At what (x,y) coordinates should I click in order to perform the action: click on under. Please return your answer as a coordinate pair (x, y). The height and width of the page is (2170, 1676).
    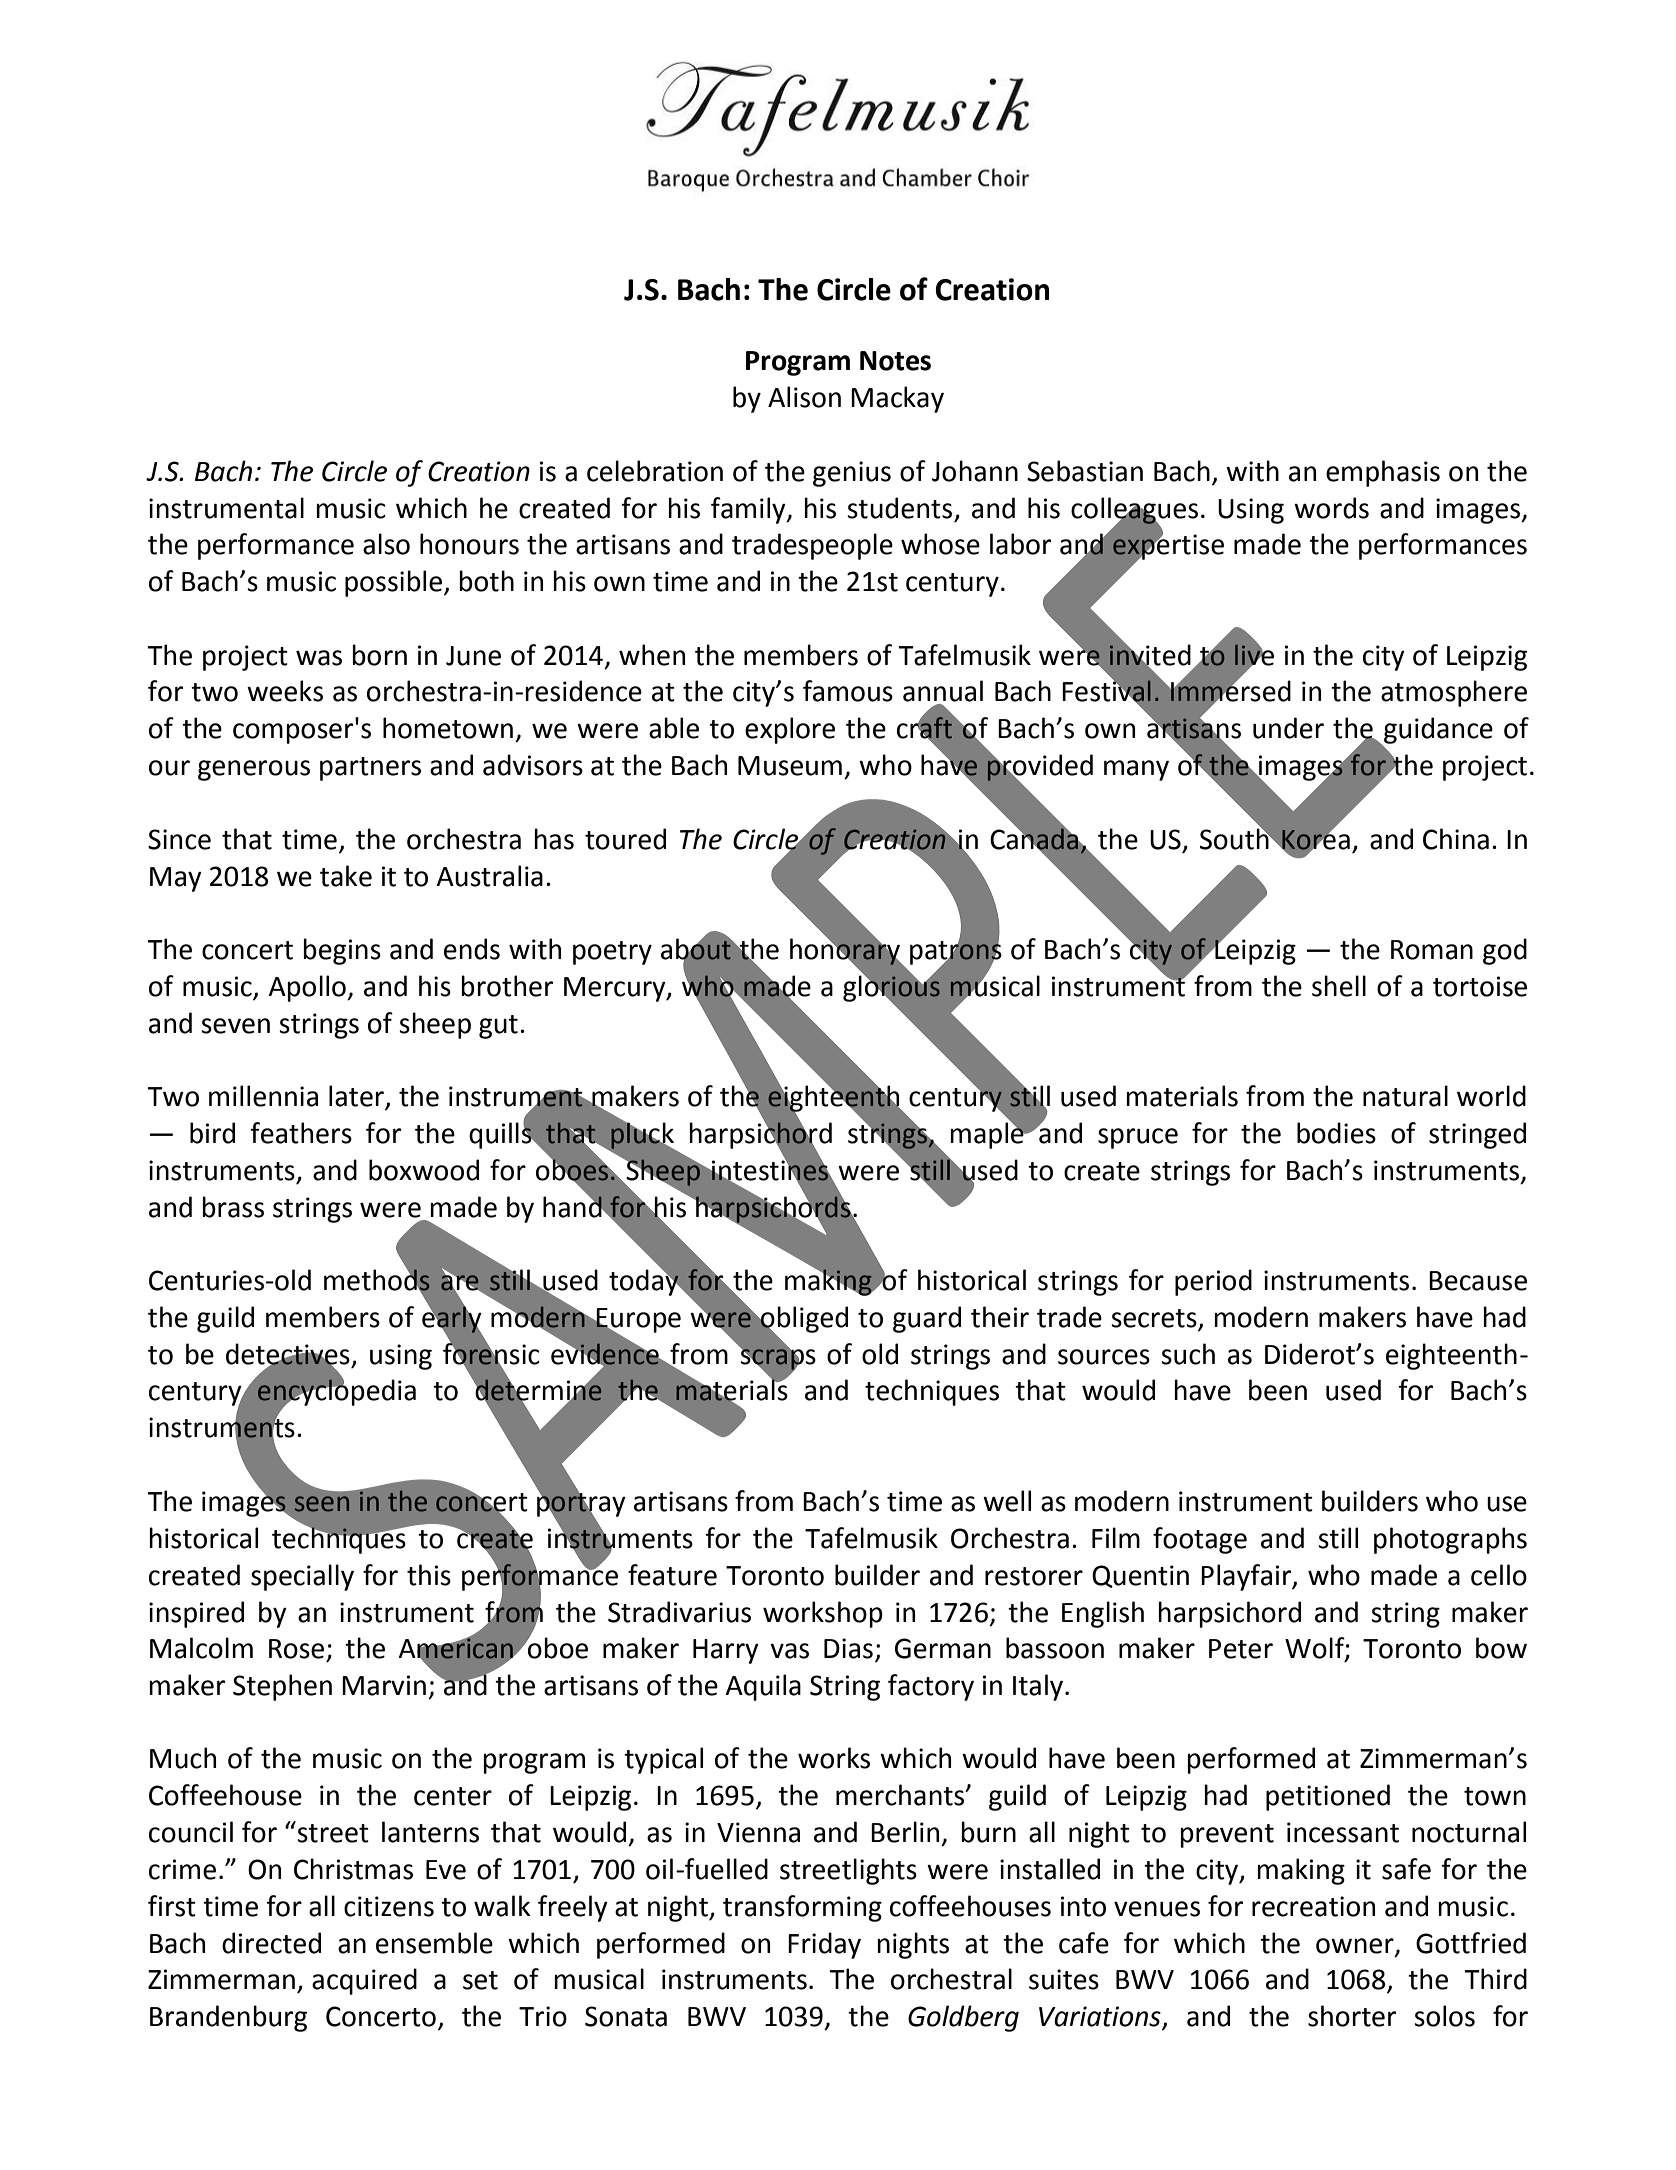
    Looking at the image, I should click on (1288, 728).
